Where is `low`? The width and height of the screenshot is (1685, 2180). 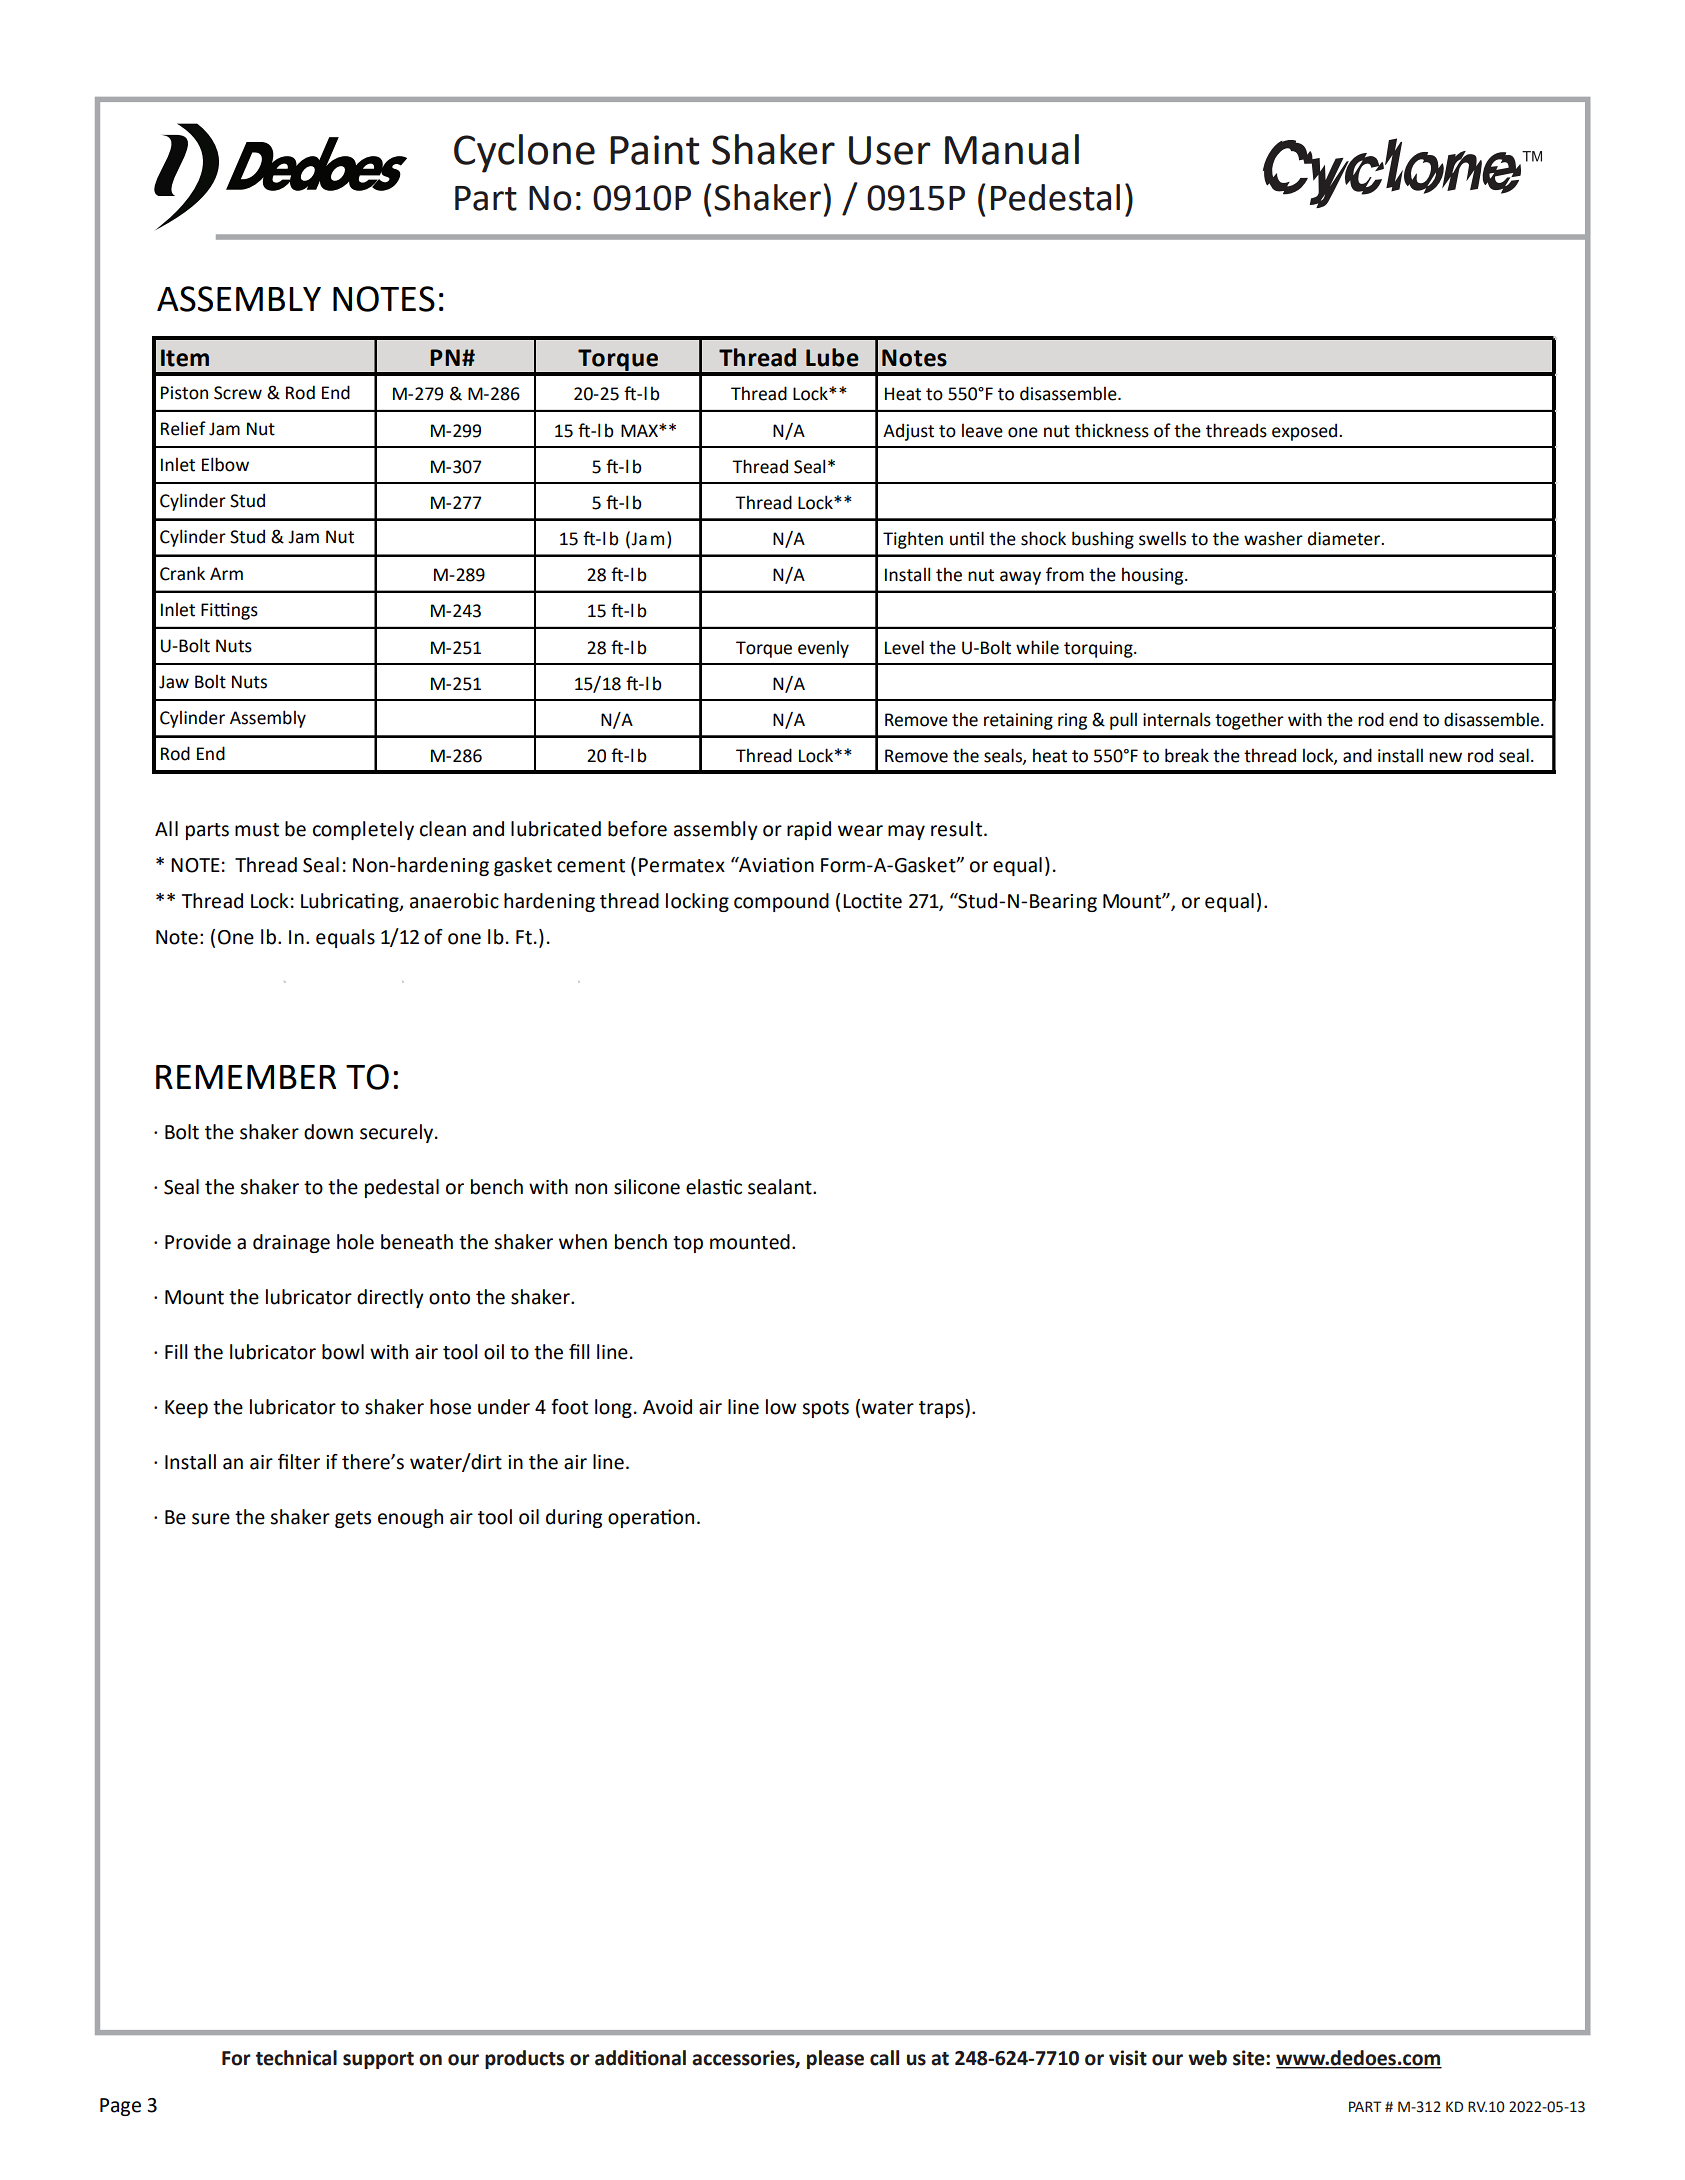
low is located at coordinates (781, 1407).
